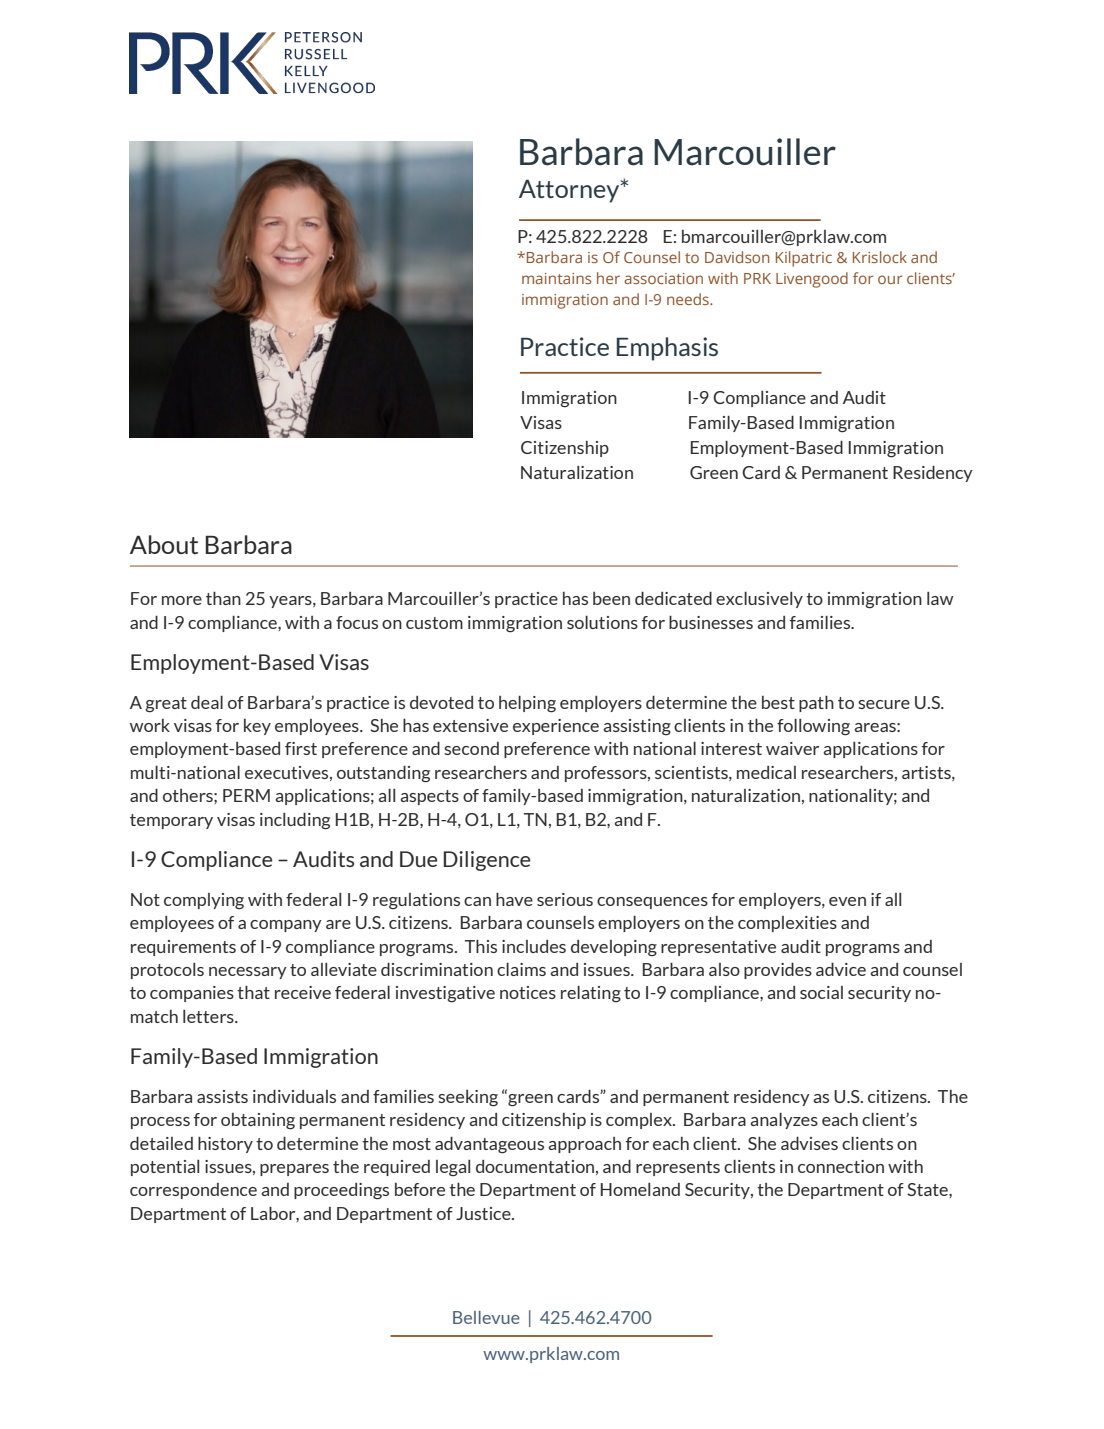 Image resolution: width=1104 pixels, height=1429 pixels. What do you see at coordinates (557, 278) in the screenshot?
I see `maintains` at bounding box center [557, 278].
